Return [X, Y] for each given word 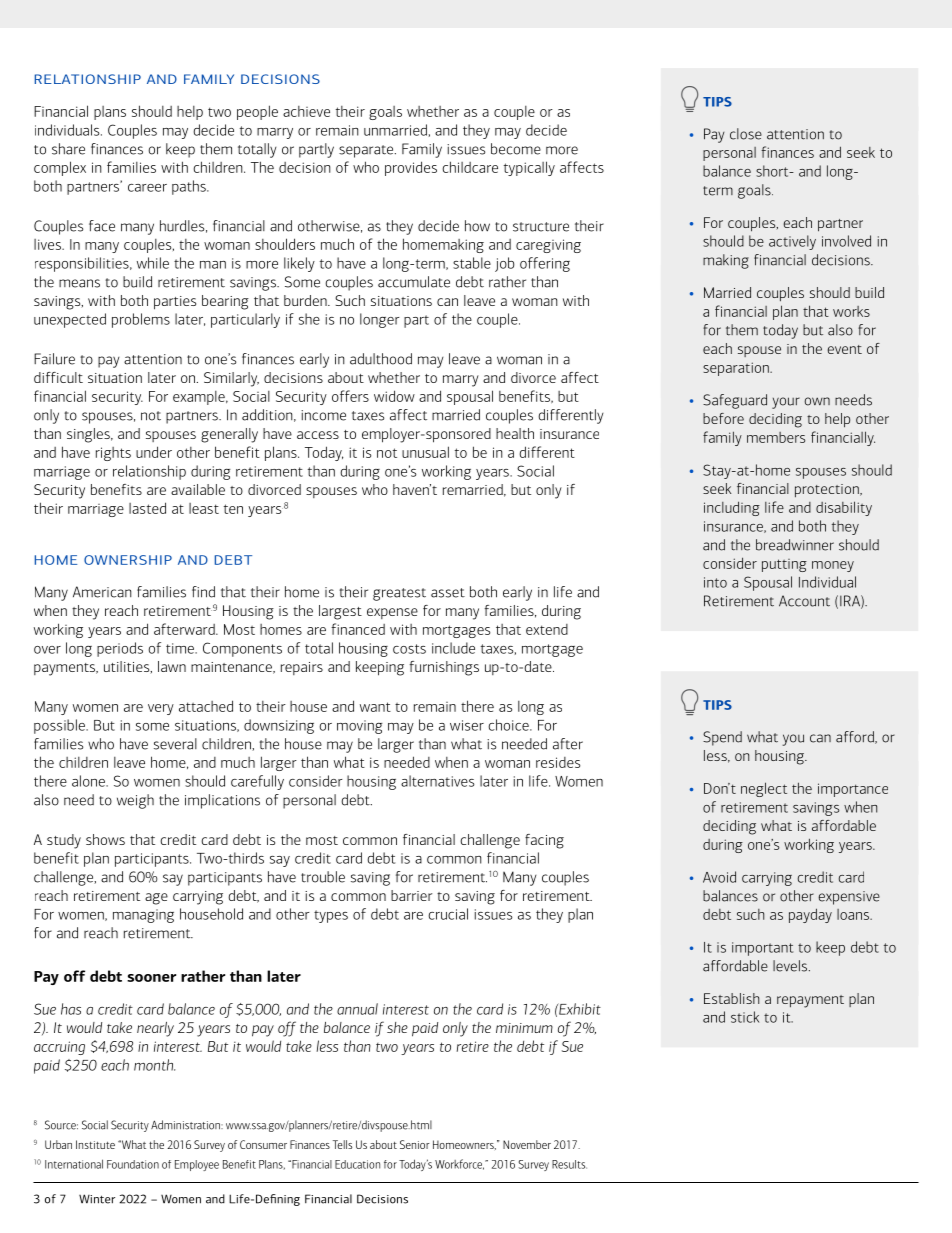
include [453, 648]
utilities [128, 667]
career [147, 188]
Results [569, 1164]
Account [804, 601]
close [746, 134]
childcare [470, 167]
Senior [414, 1144]
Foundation [133, 1164]
